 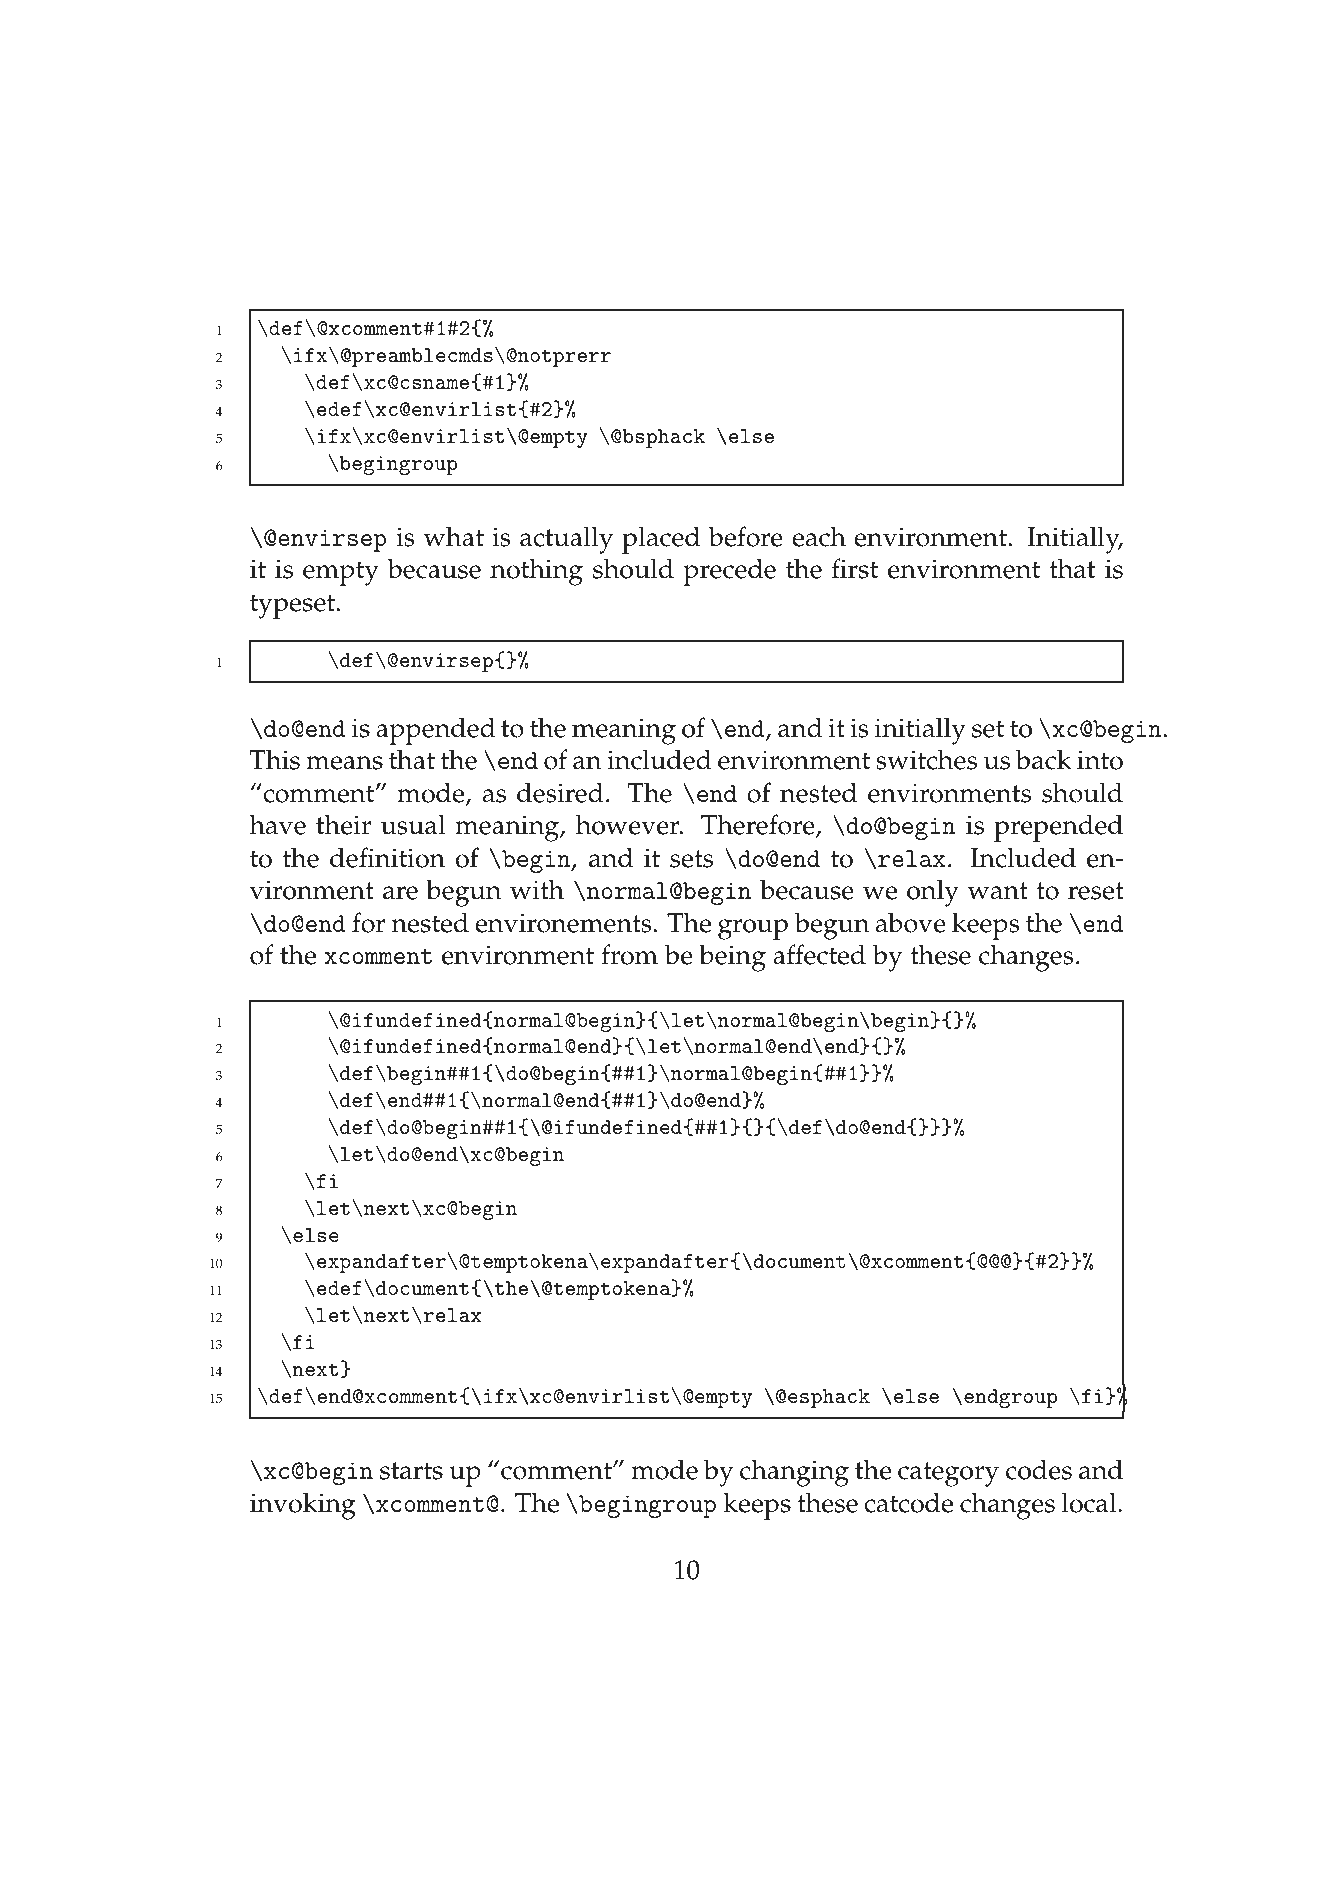 I want to click on precede, so click(x=729, y=572).
